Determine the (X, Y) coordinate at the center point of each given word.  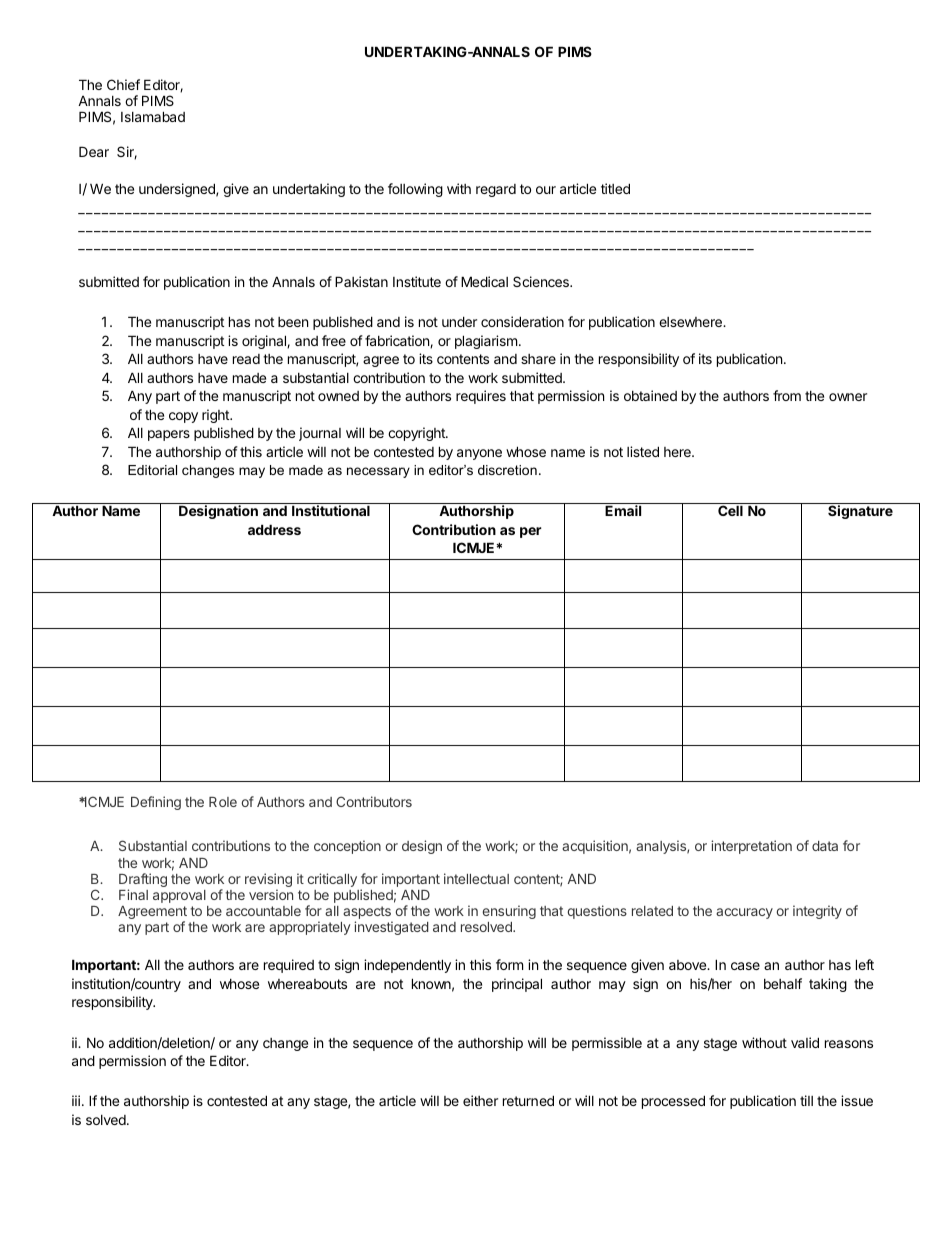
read (246, 359)
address (274, 529)
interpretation (751, 847)
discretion (507, 470)
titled (615, 188)
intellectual (476, 878)
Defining (156, 803)
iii (76, 1100)
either (480, 1100)
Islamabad (153, 116)
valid (805, 1042)
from (787, 395)
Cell (730, 510)
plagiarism (486, 342)
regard (496, 190)
